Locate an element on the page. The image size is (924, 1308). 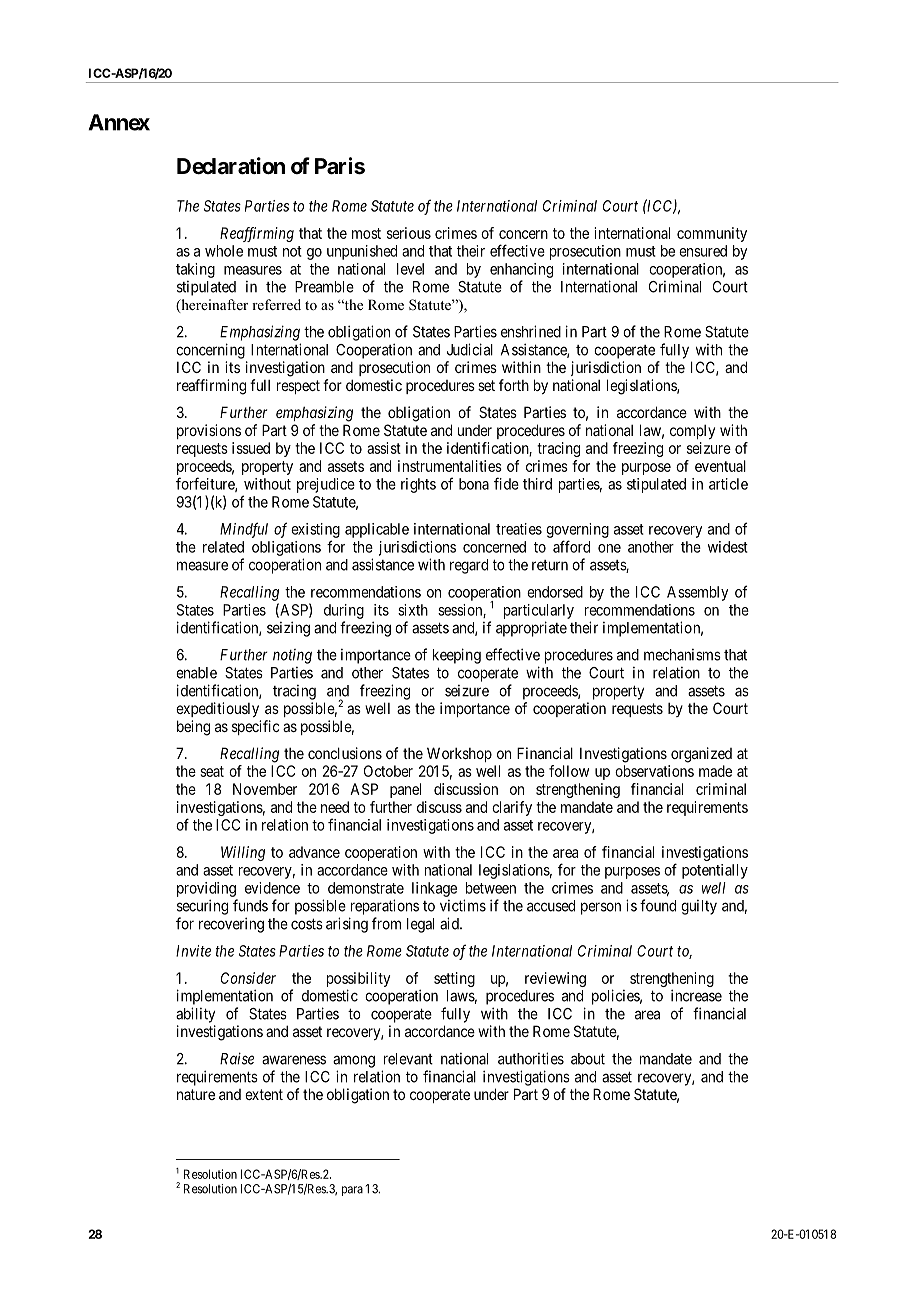
community is located at coordinates (712, 234).
